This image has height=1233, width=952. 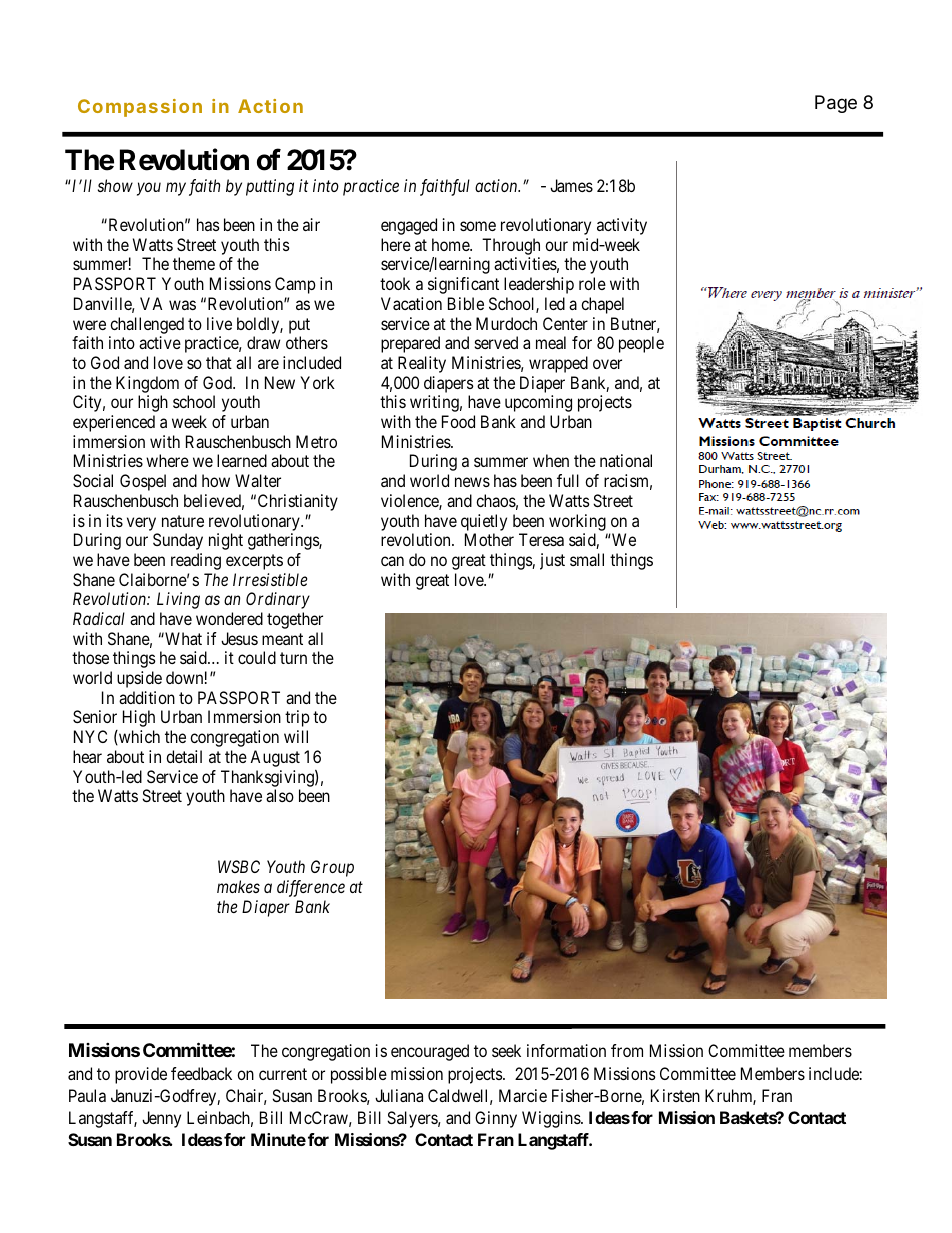 I want to click on small, so click(x=587, y=559).
